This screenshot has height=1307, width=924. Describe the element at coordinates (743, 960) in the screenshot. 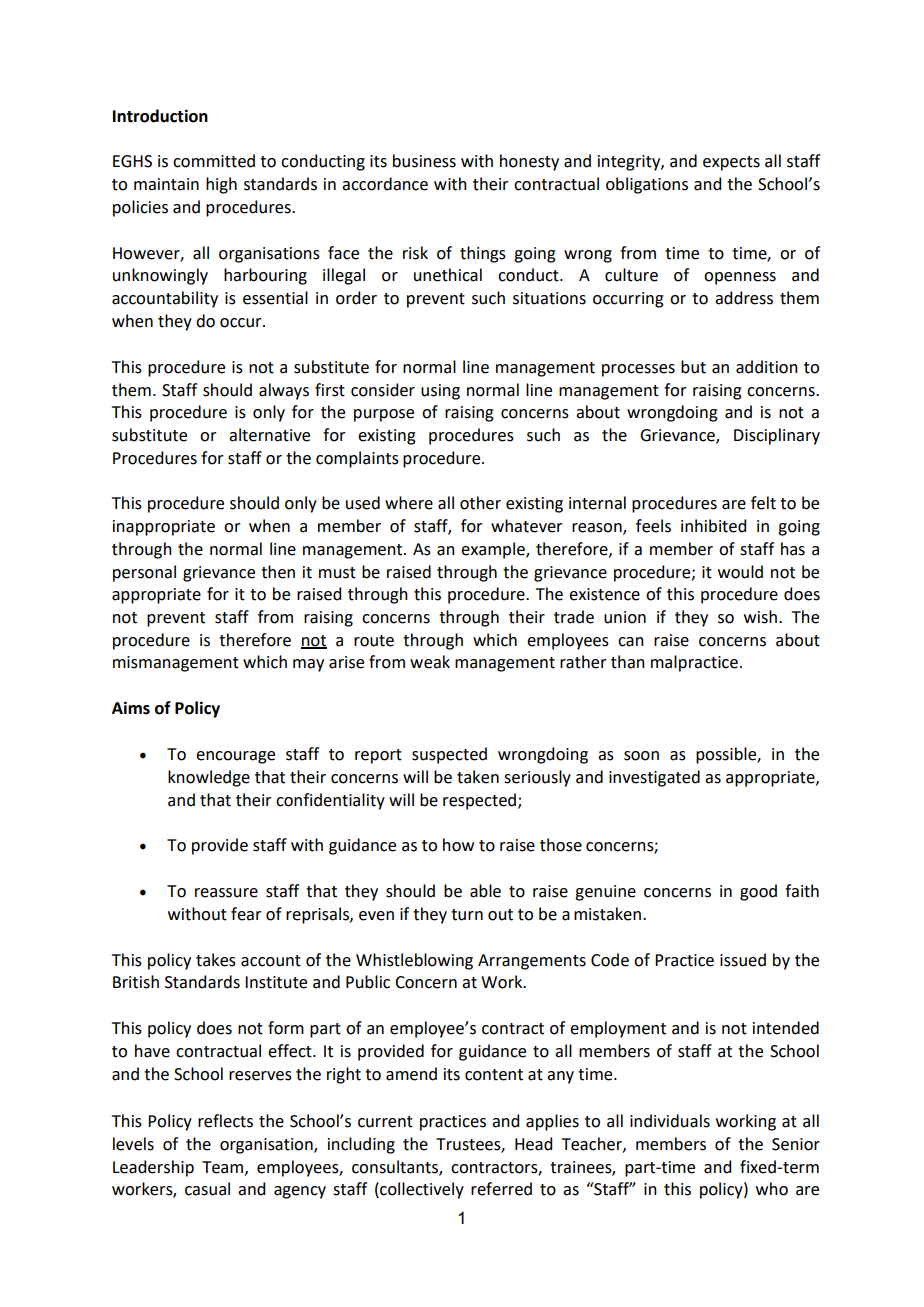

I see `issued` at that location.
